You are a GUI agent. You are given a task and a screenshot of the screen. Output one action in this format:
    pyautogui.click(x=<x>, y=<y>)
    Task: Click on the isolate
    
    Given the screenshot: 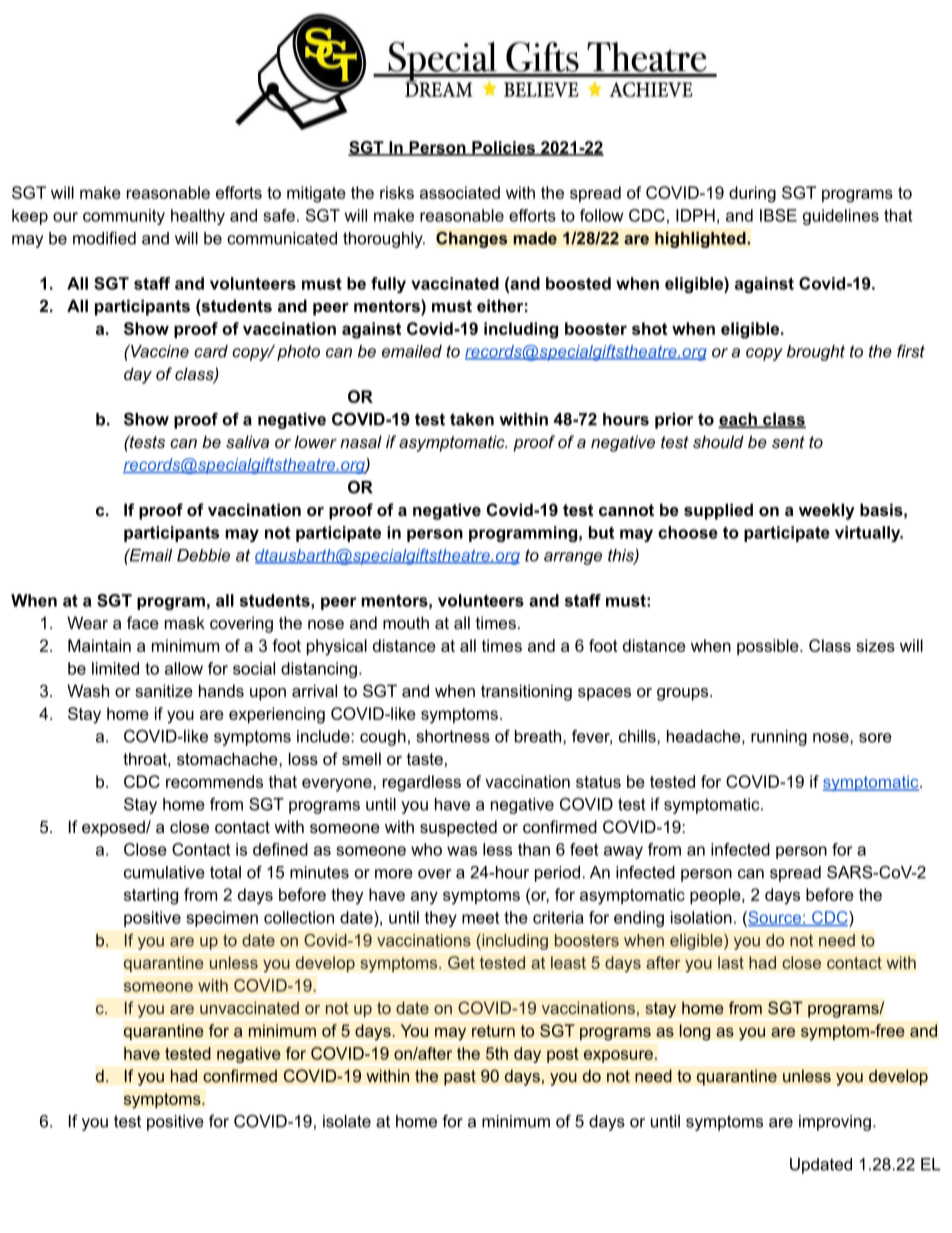 What is the action you would take?
    pyautogui.click(x=347, y=1121)
